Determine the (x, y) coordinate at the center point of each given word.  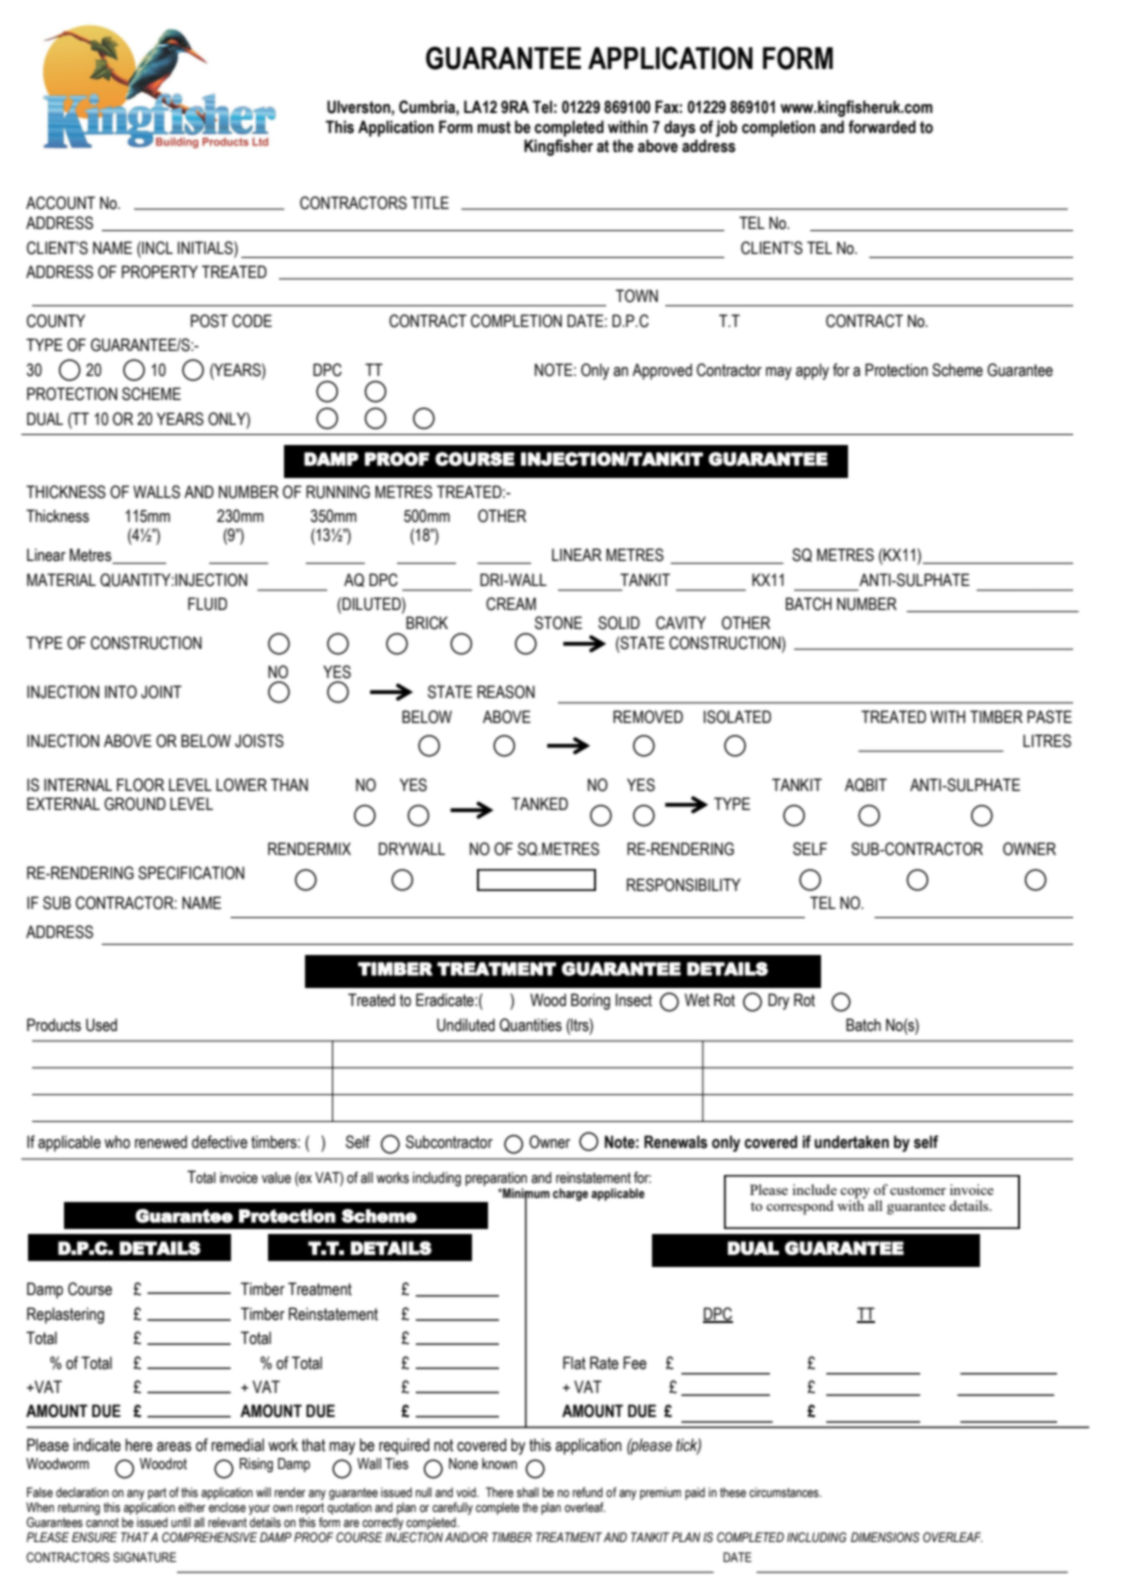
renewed (161, 1142)
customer (918, 1190)
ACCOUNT (60, 203)
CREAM (511, 604)
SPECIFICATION (191, 873)
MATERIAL (61, 579)
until (181, 1522)
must (494, 127)
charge (570, 1194)
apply (812, 371)
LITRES (1047, 741)
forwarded (882, 127)
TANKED (540, 803)
